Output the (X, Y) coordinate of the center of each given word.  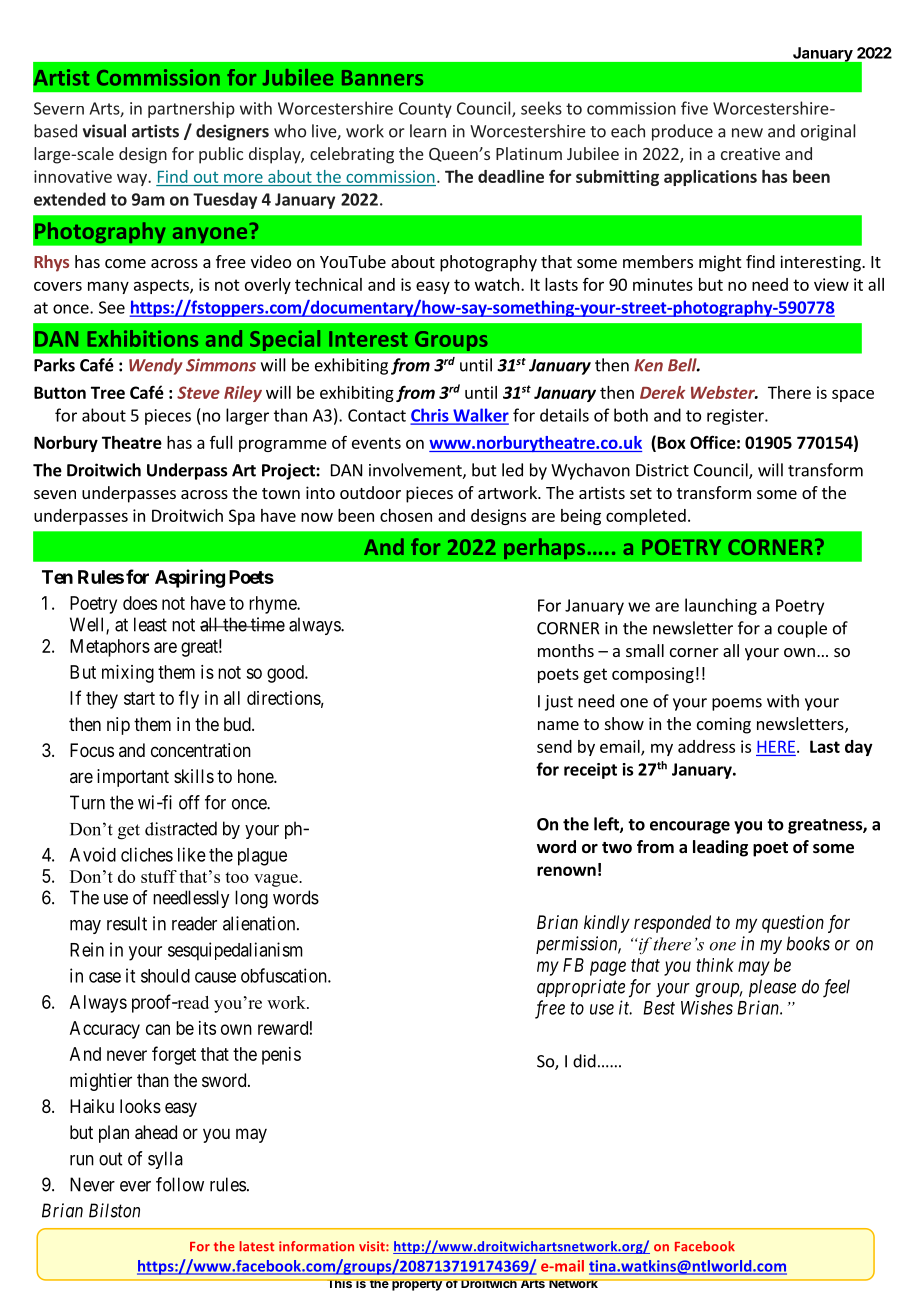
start (139, 698)
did (584, 1061)
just (559, 703)
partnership (191, 109)
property (417, 1285)
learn (428, 131)
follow (180, 1184)
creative (750, 154)
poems (737, 704)
